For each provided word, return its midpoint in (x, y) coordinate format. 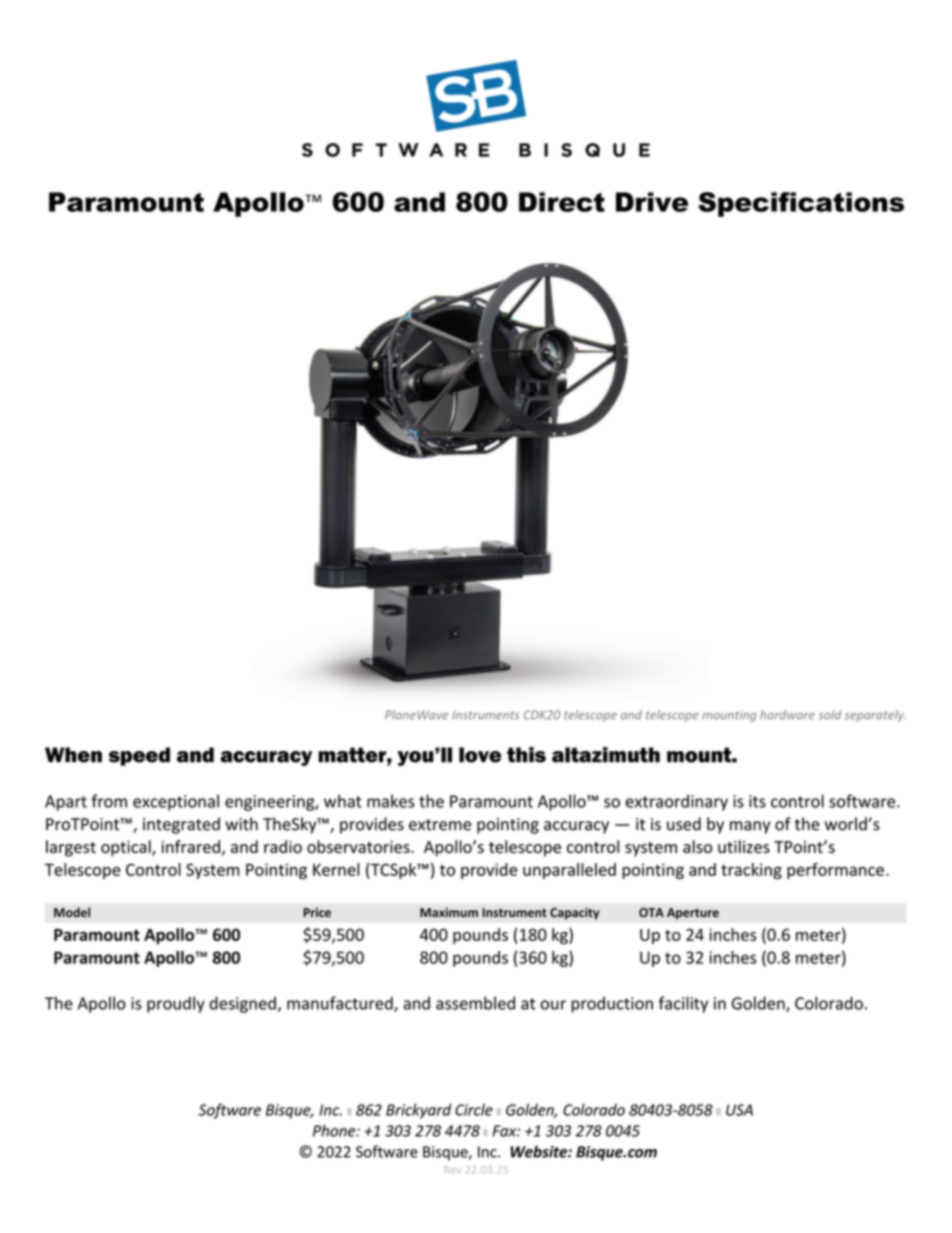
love (480, 755)
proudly (176, 1004)
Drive (652, 202)
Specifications (801, 204)
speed (139, 756)
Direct (562, 202)
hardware (787, 715)
